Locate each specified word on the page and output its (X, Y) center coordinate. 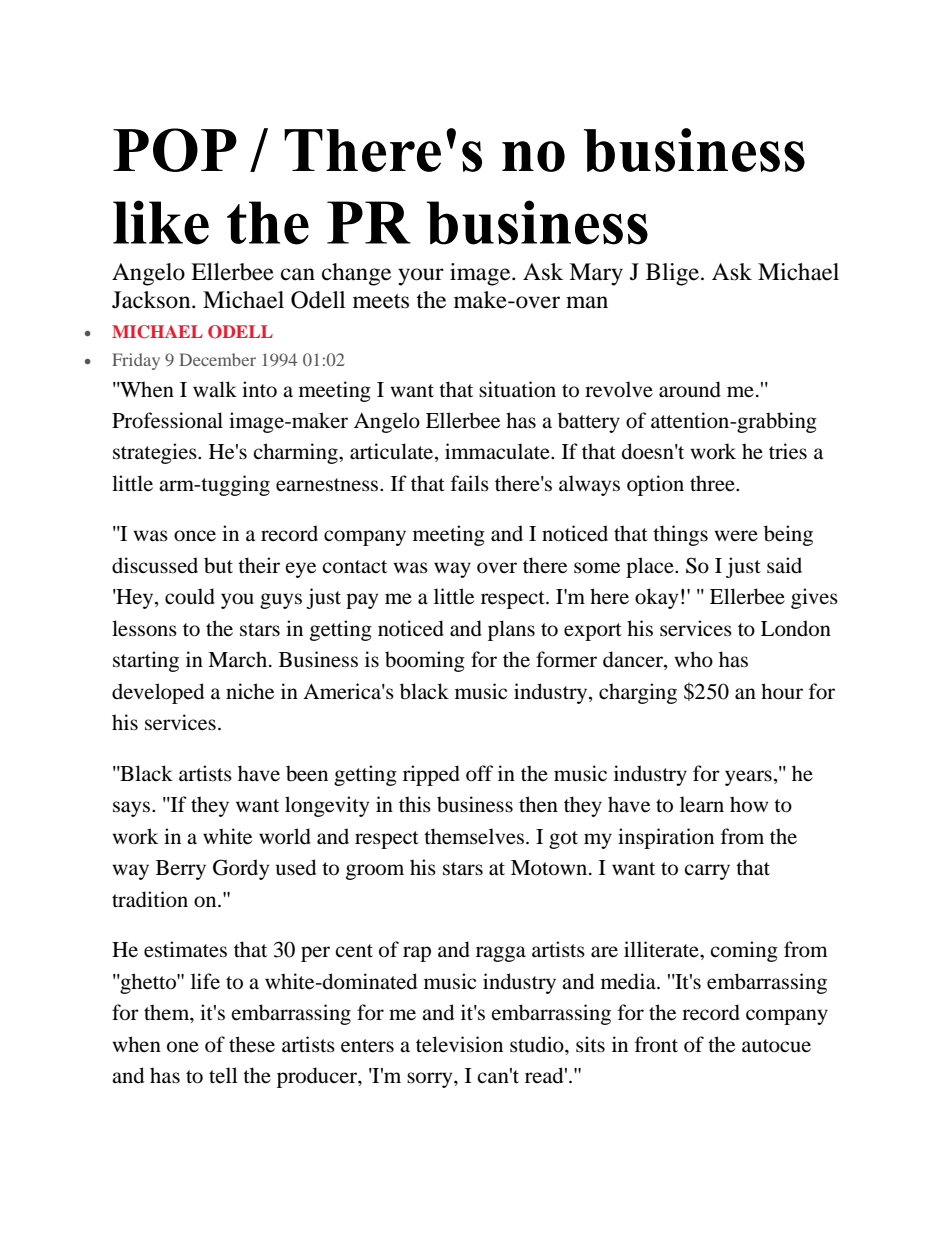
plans (511, 630)
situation (517, 389)
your (421, 277)
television (459, 1044)
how (749, 804)
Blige (674, 274)
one (183, 1047)
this (415, 804)
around (690, 389)
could (190, 596)
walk (215, 389)
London (796, 628)
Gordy (241, 869)
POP (175, 150)
